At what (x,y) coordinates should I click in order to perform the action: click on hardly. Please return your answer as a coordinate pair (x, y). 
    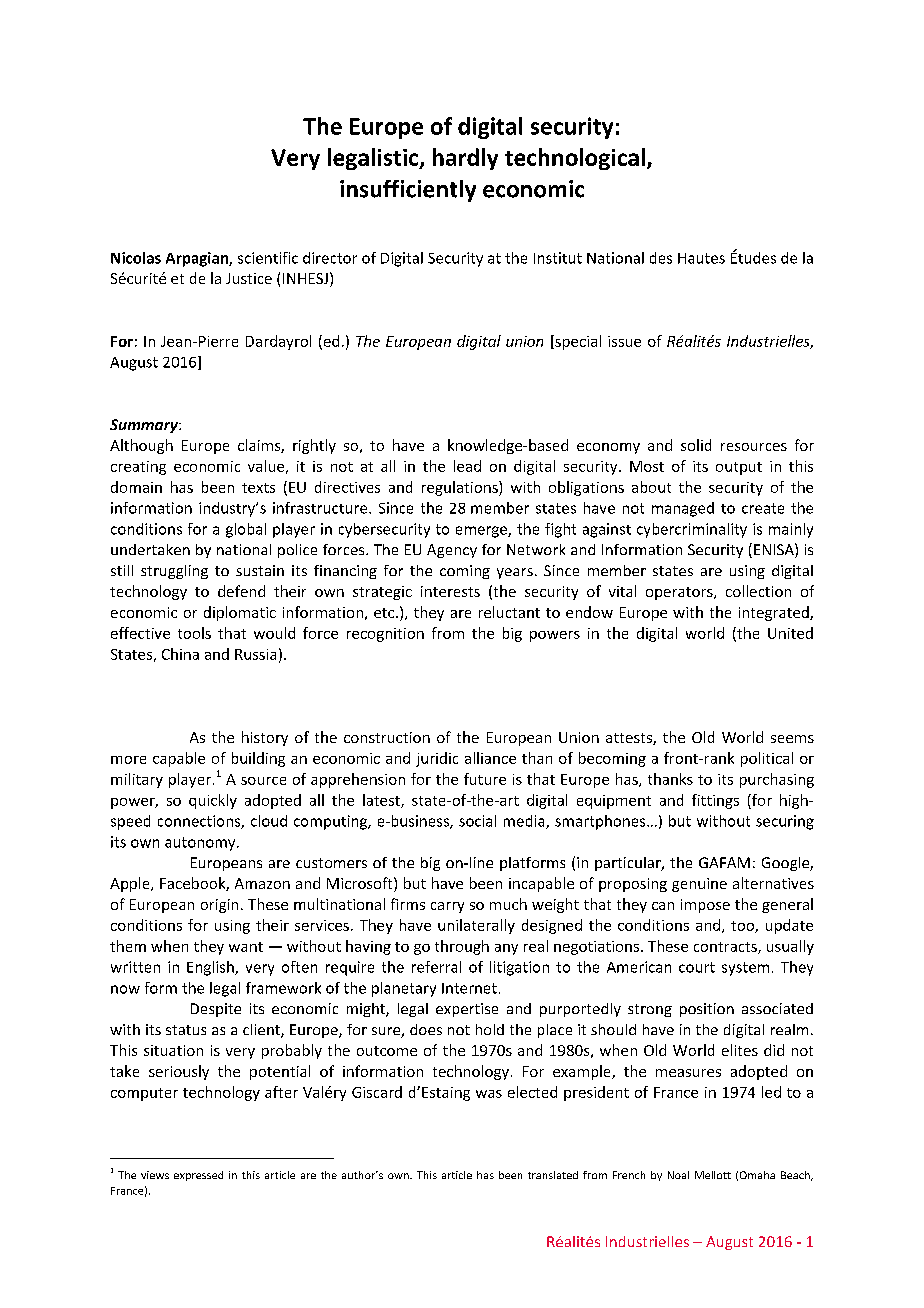
    Looking at the image, I should click on (465, 159).
